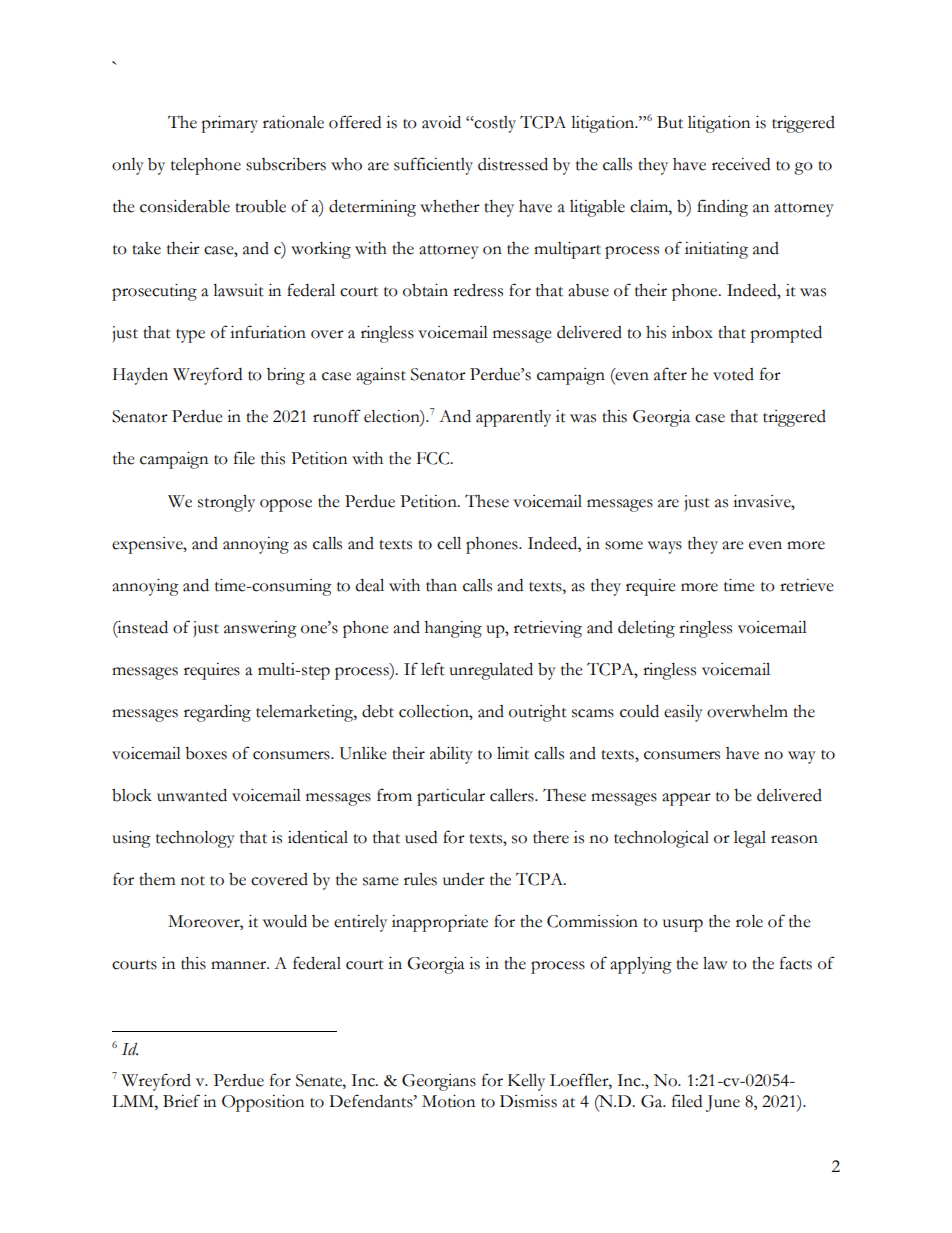 This screenshot has height=1233, width=952. What do you see at coordinates (181, 1101) in the screenshot?
I see `Brief` at bounding box center [181, 1101].
